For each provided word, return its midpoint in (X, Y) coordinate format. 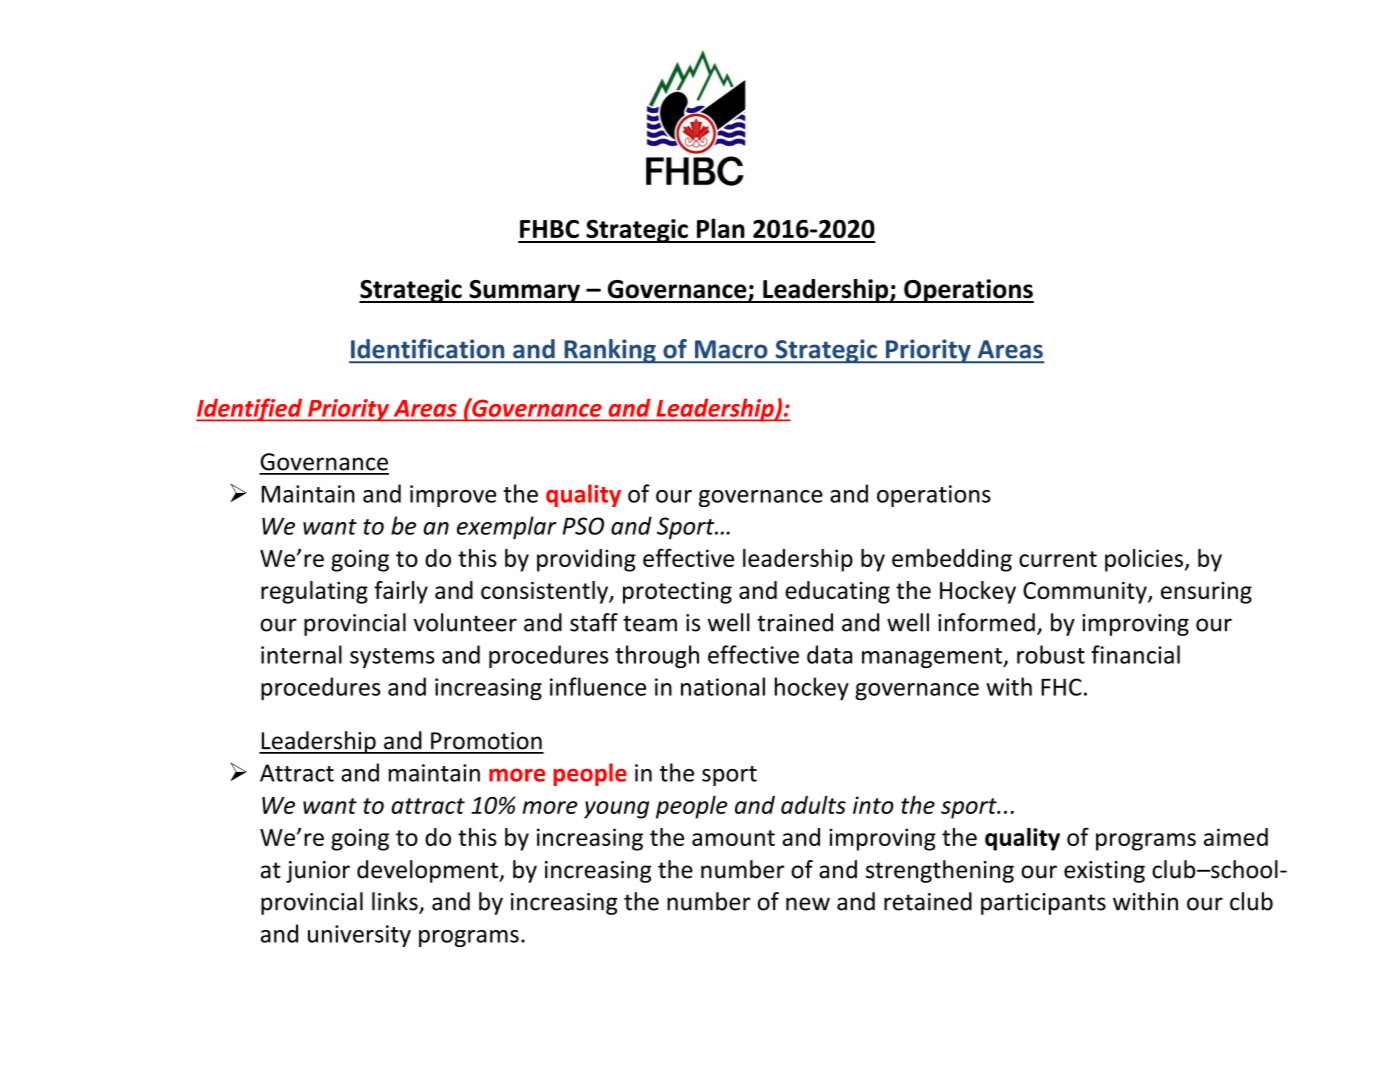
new (808, 904)
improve (453, 496)
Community (1086, 593)
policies (1144, 560)
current (1058, 559)
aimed (1236, 837)
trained (795, 622)
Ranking (610, 351)
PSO (583, 526)
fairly (401, 592)
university (359, 936)
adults (813, 804)
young (616, 810)
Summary (524, 291)
